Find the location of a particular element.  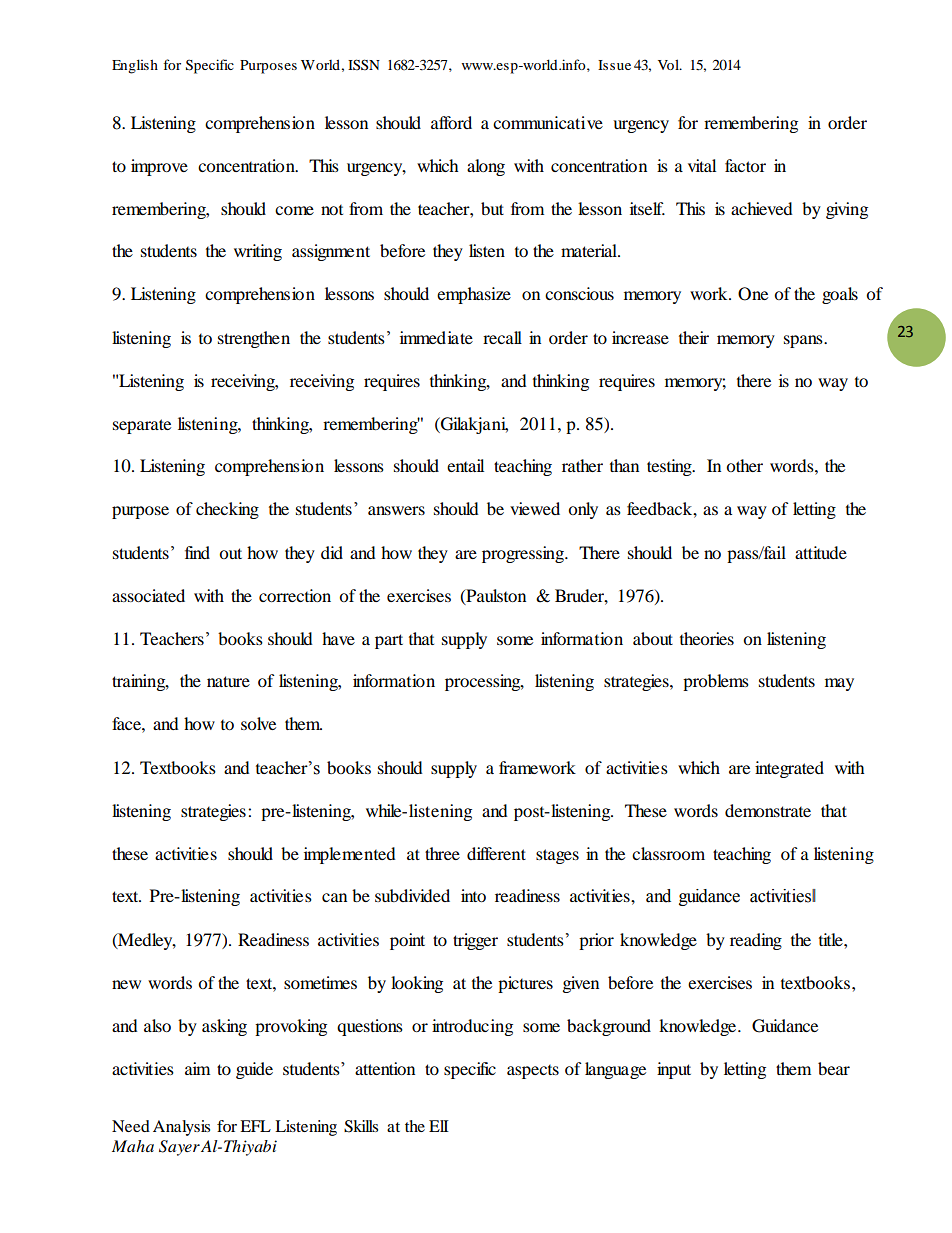

theories is located at coordinates (707, 638).
